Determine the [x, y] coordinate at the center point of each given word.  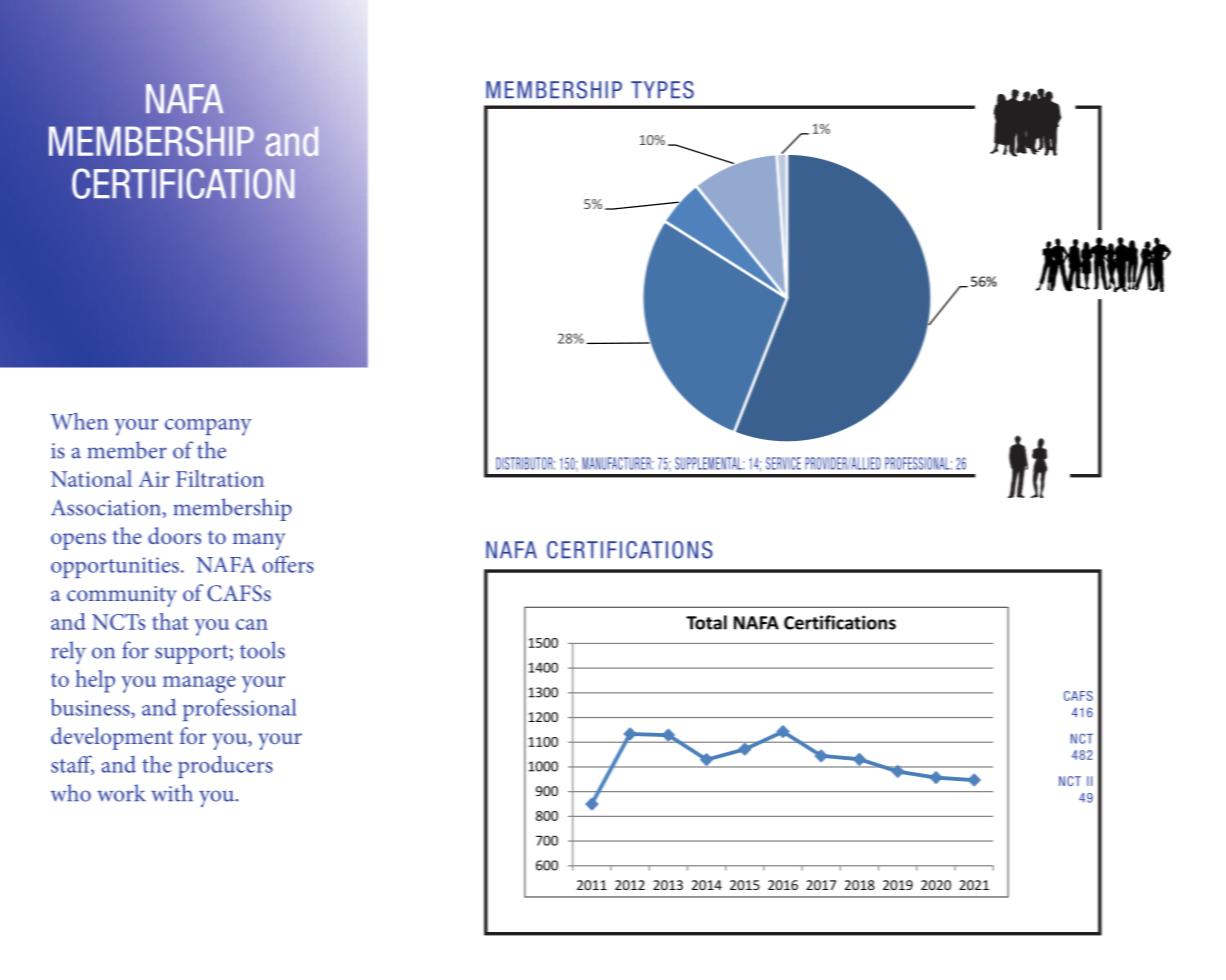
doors [174, 535]
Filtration [220, 478]
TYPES [662, 90]
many [259, 541]
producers [225, 766]
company [208, 427]
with [172, 793]
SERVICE [783, 463]
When [79, 421]
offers [288, 564]
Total [706, 622]
